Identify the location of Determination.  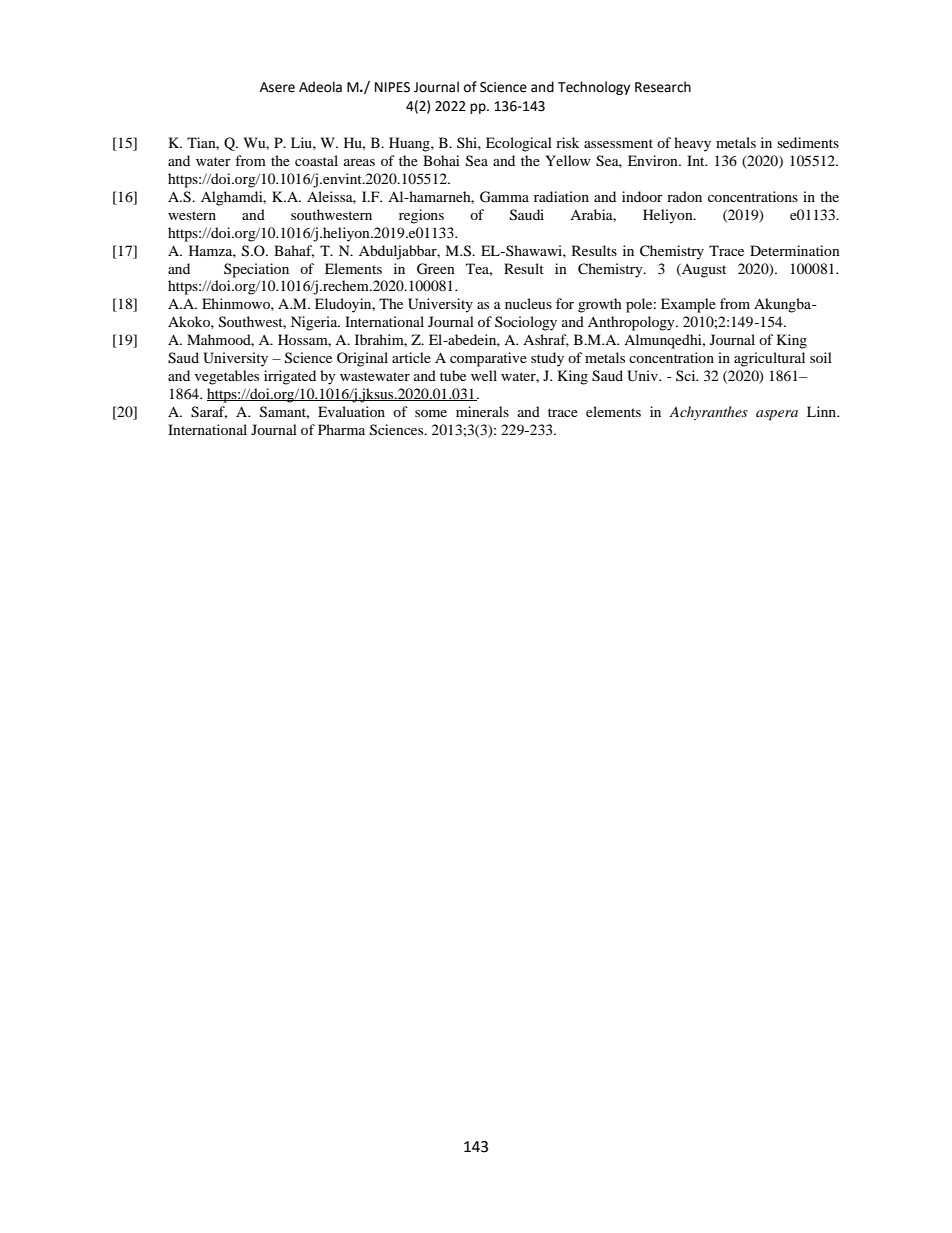
(795, 250).
